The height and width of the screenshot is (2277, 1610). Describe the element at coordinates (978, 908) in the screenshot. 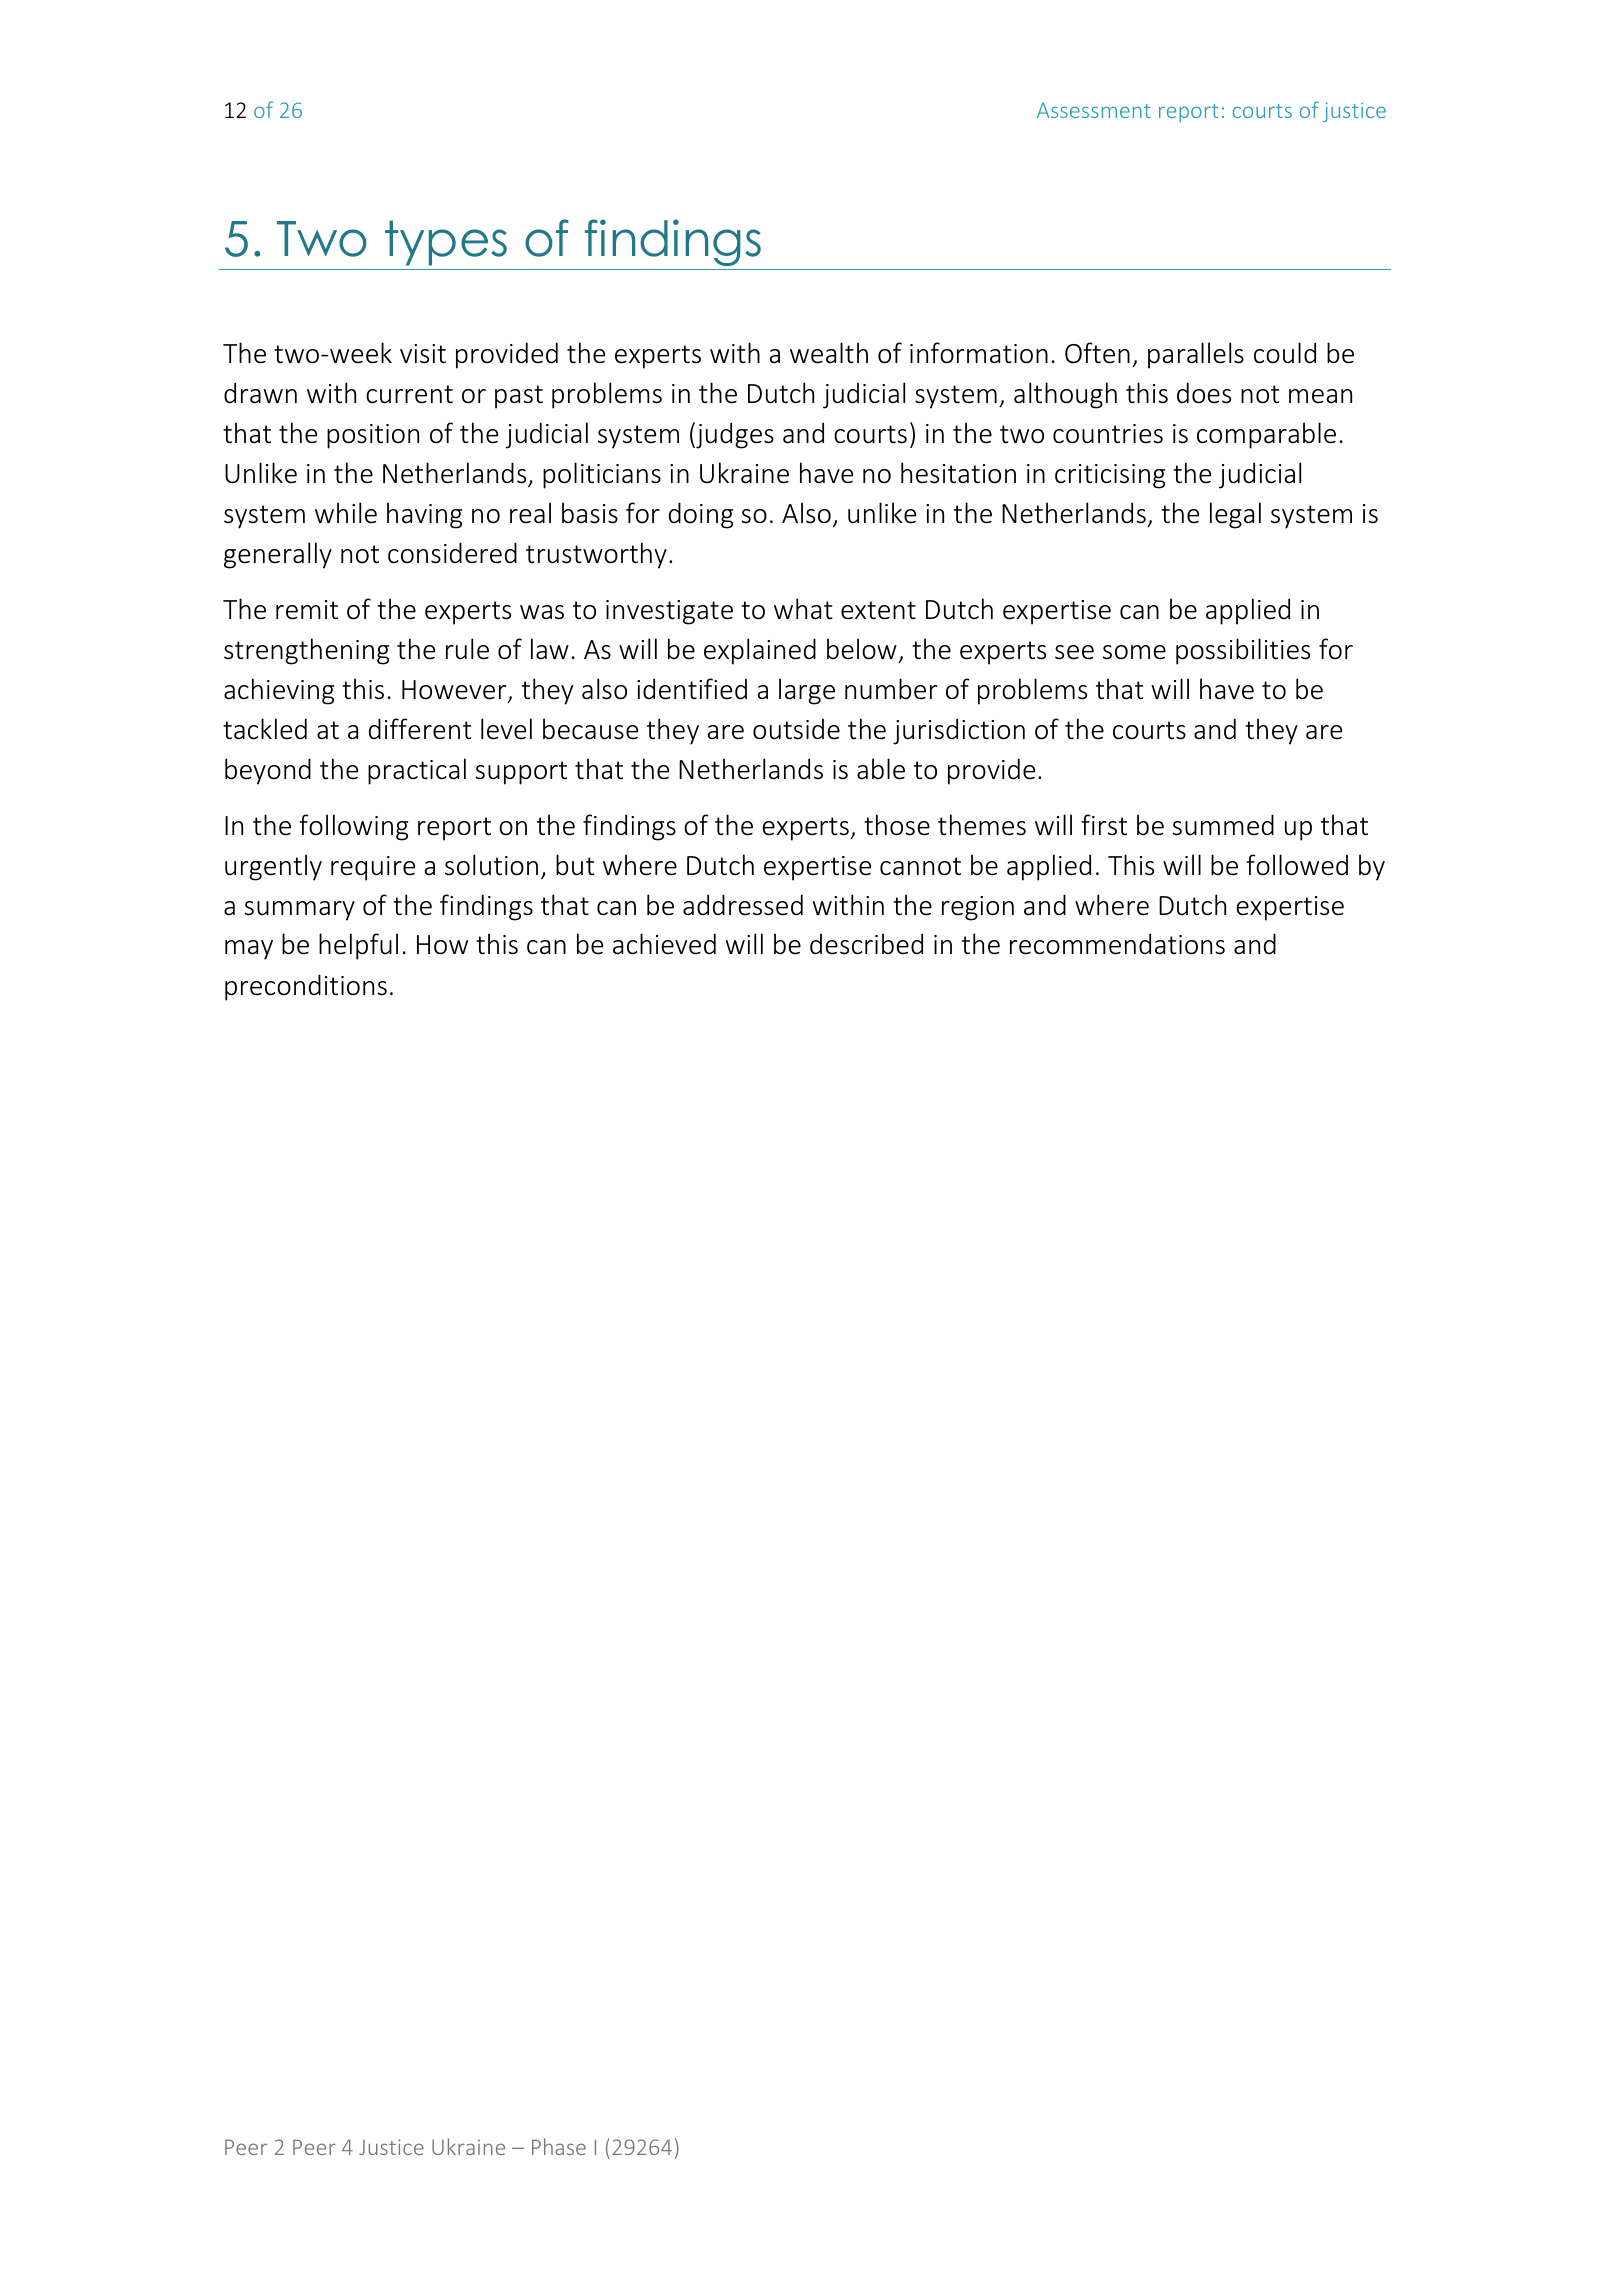

I see `region` at that location.
